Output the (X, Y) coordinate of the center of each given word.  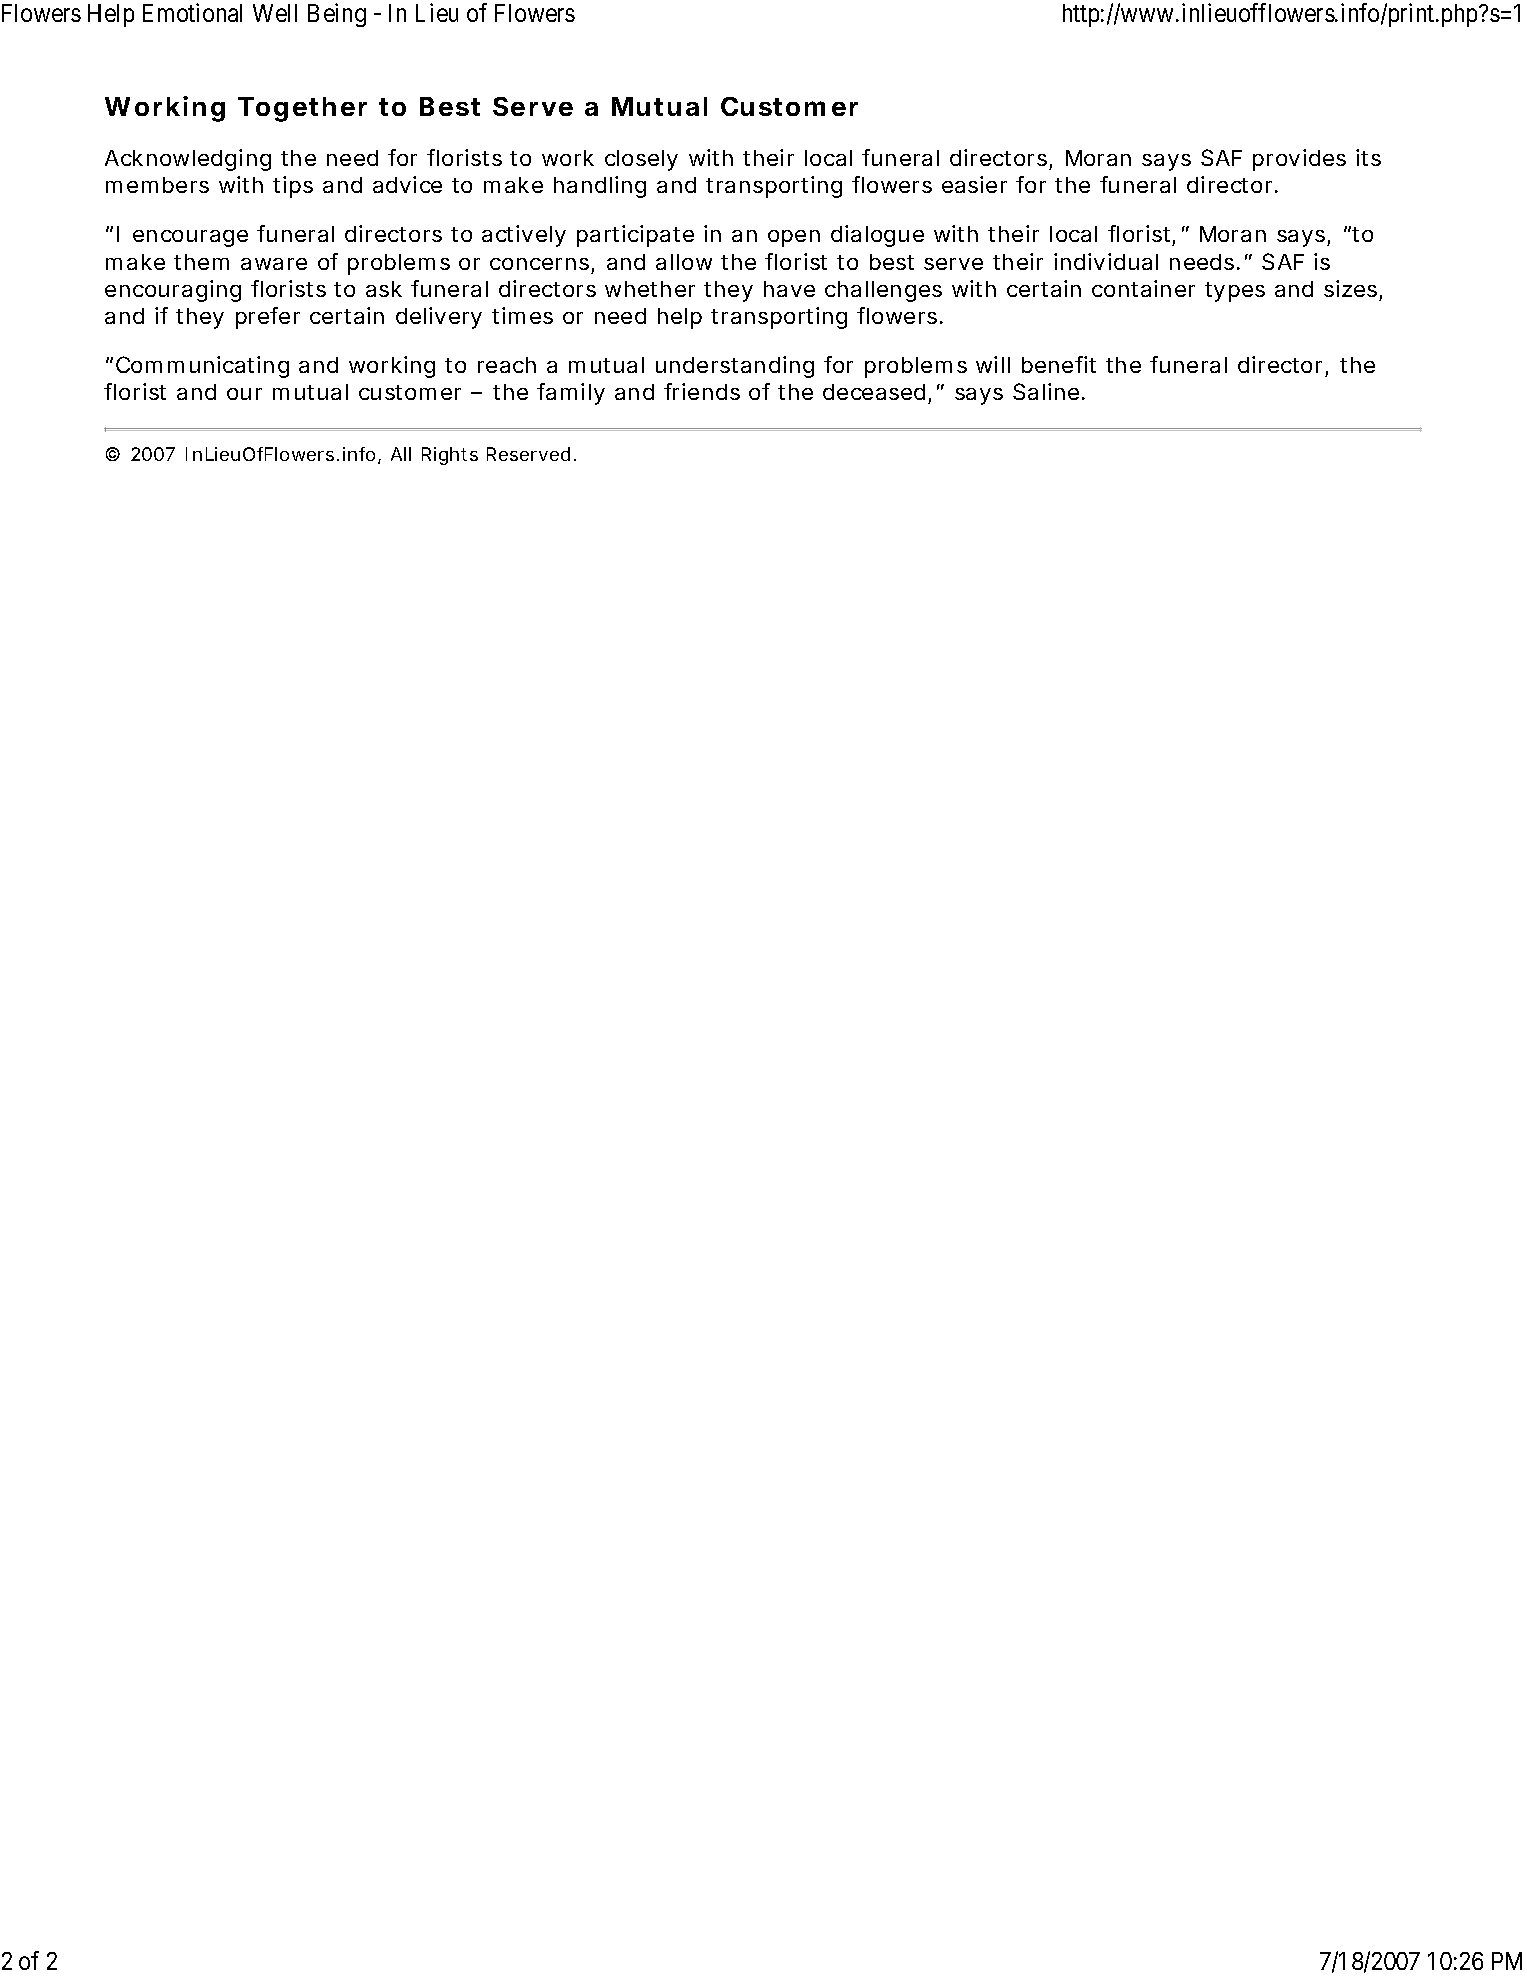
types (1235, 292)
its (1368, 157)
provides (1299, 160)
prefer (268, 318)
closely (641, 160)
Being (337, 15)
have (789, 289)
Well (275, 13)
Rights (450, 456)
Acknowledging (188, 160)
